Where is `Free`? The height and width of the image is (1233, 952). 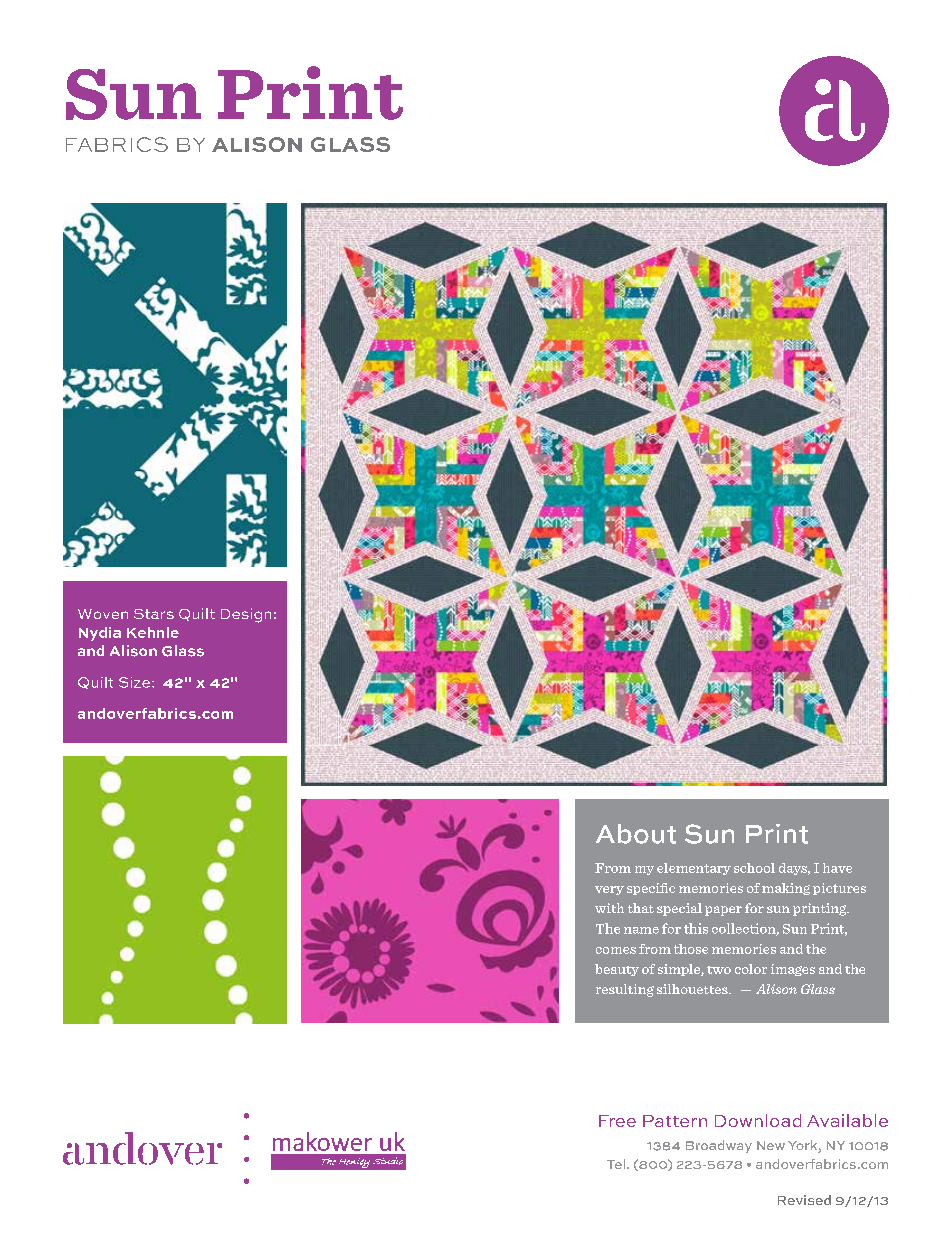
Free is located at coordinates (617, 1121).
